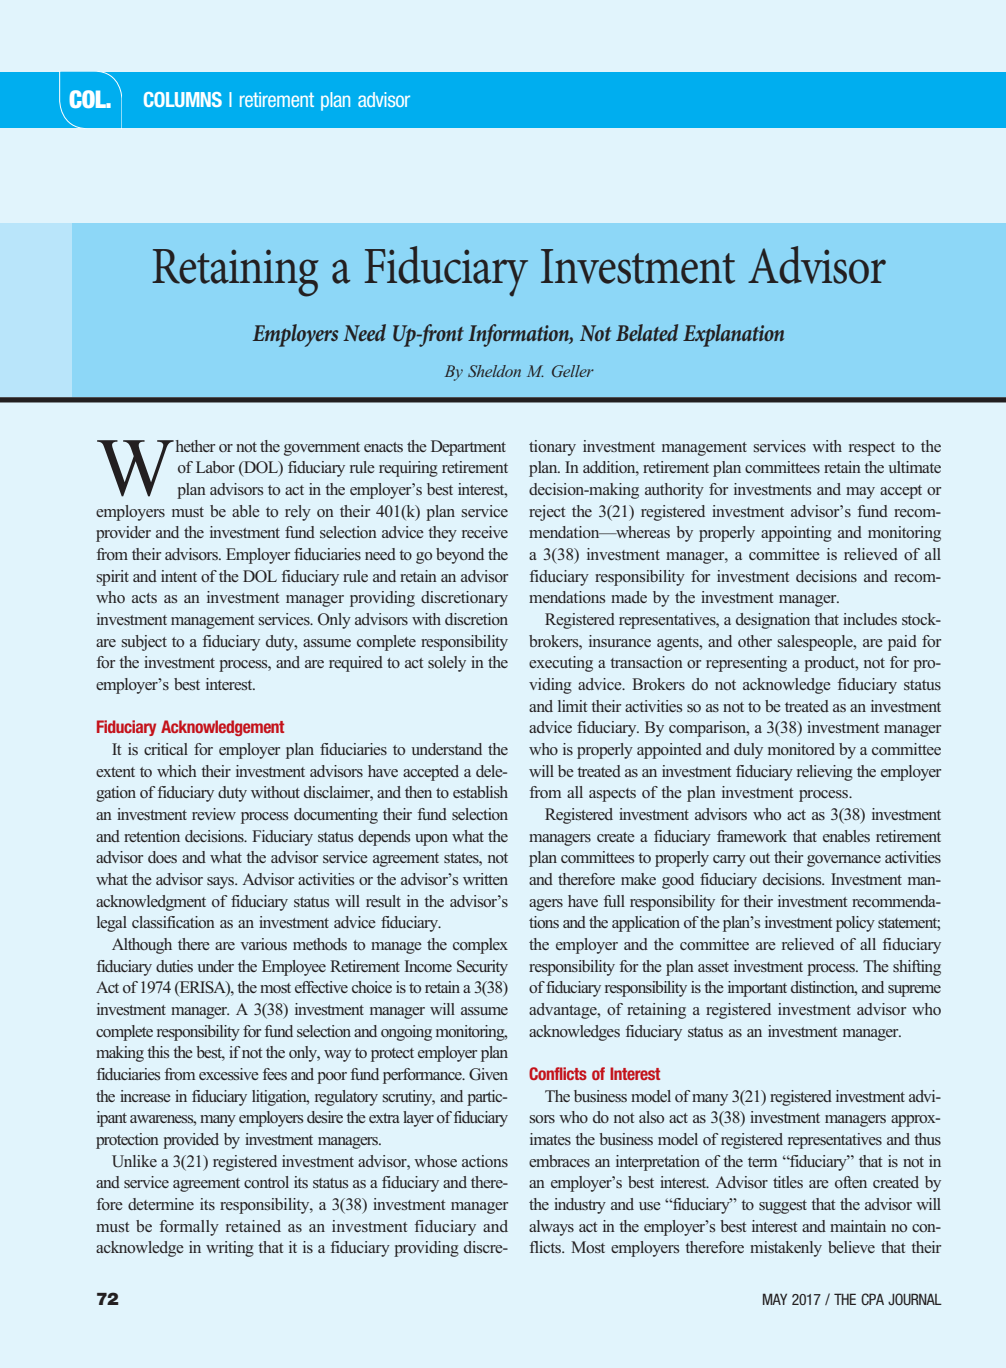 The height and width of the page is (1368, 1006). What do you see at coordinates (851, 1247) in the page?
I see `believe` at bounding box center [851, 1247].
